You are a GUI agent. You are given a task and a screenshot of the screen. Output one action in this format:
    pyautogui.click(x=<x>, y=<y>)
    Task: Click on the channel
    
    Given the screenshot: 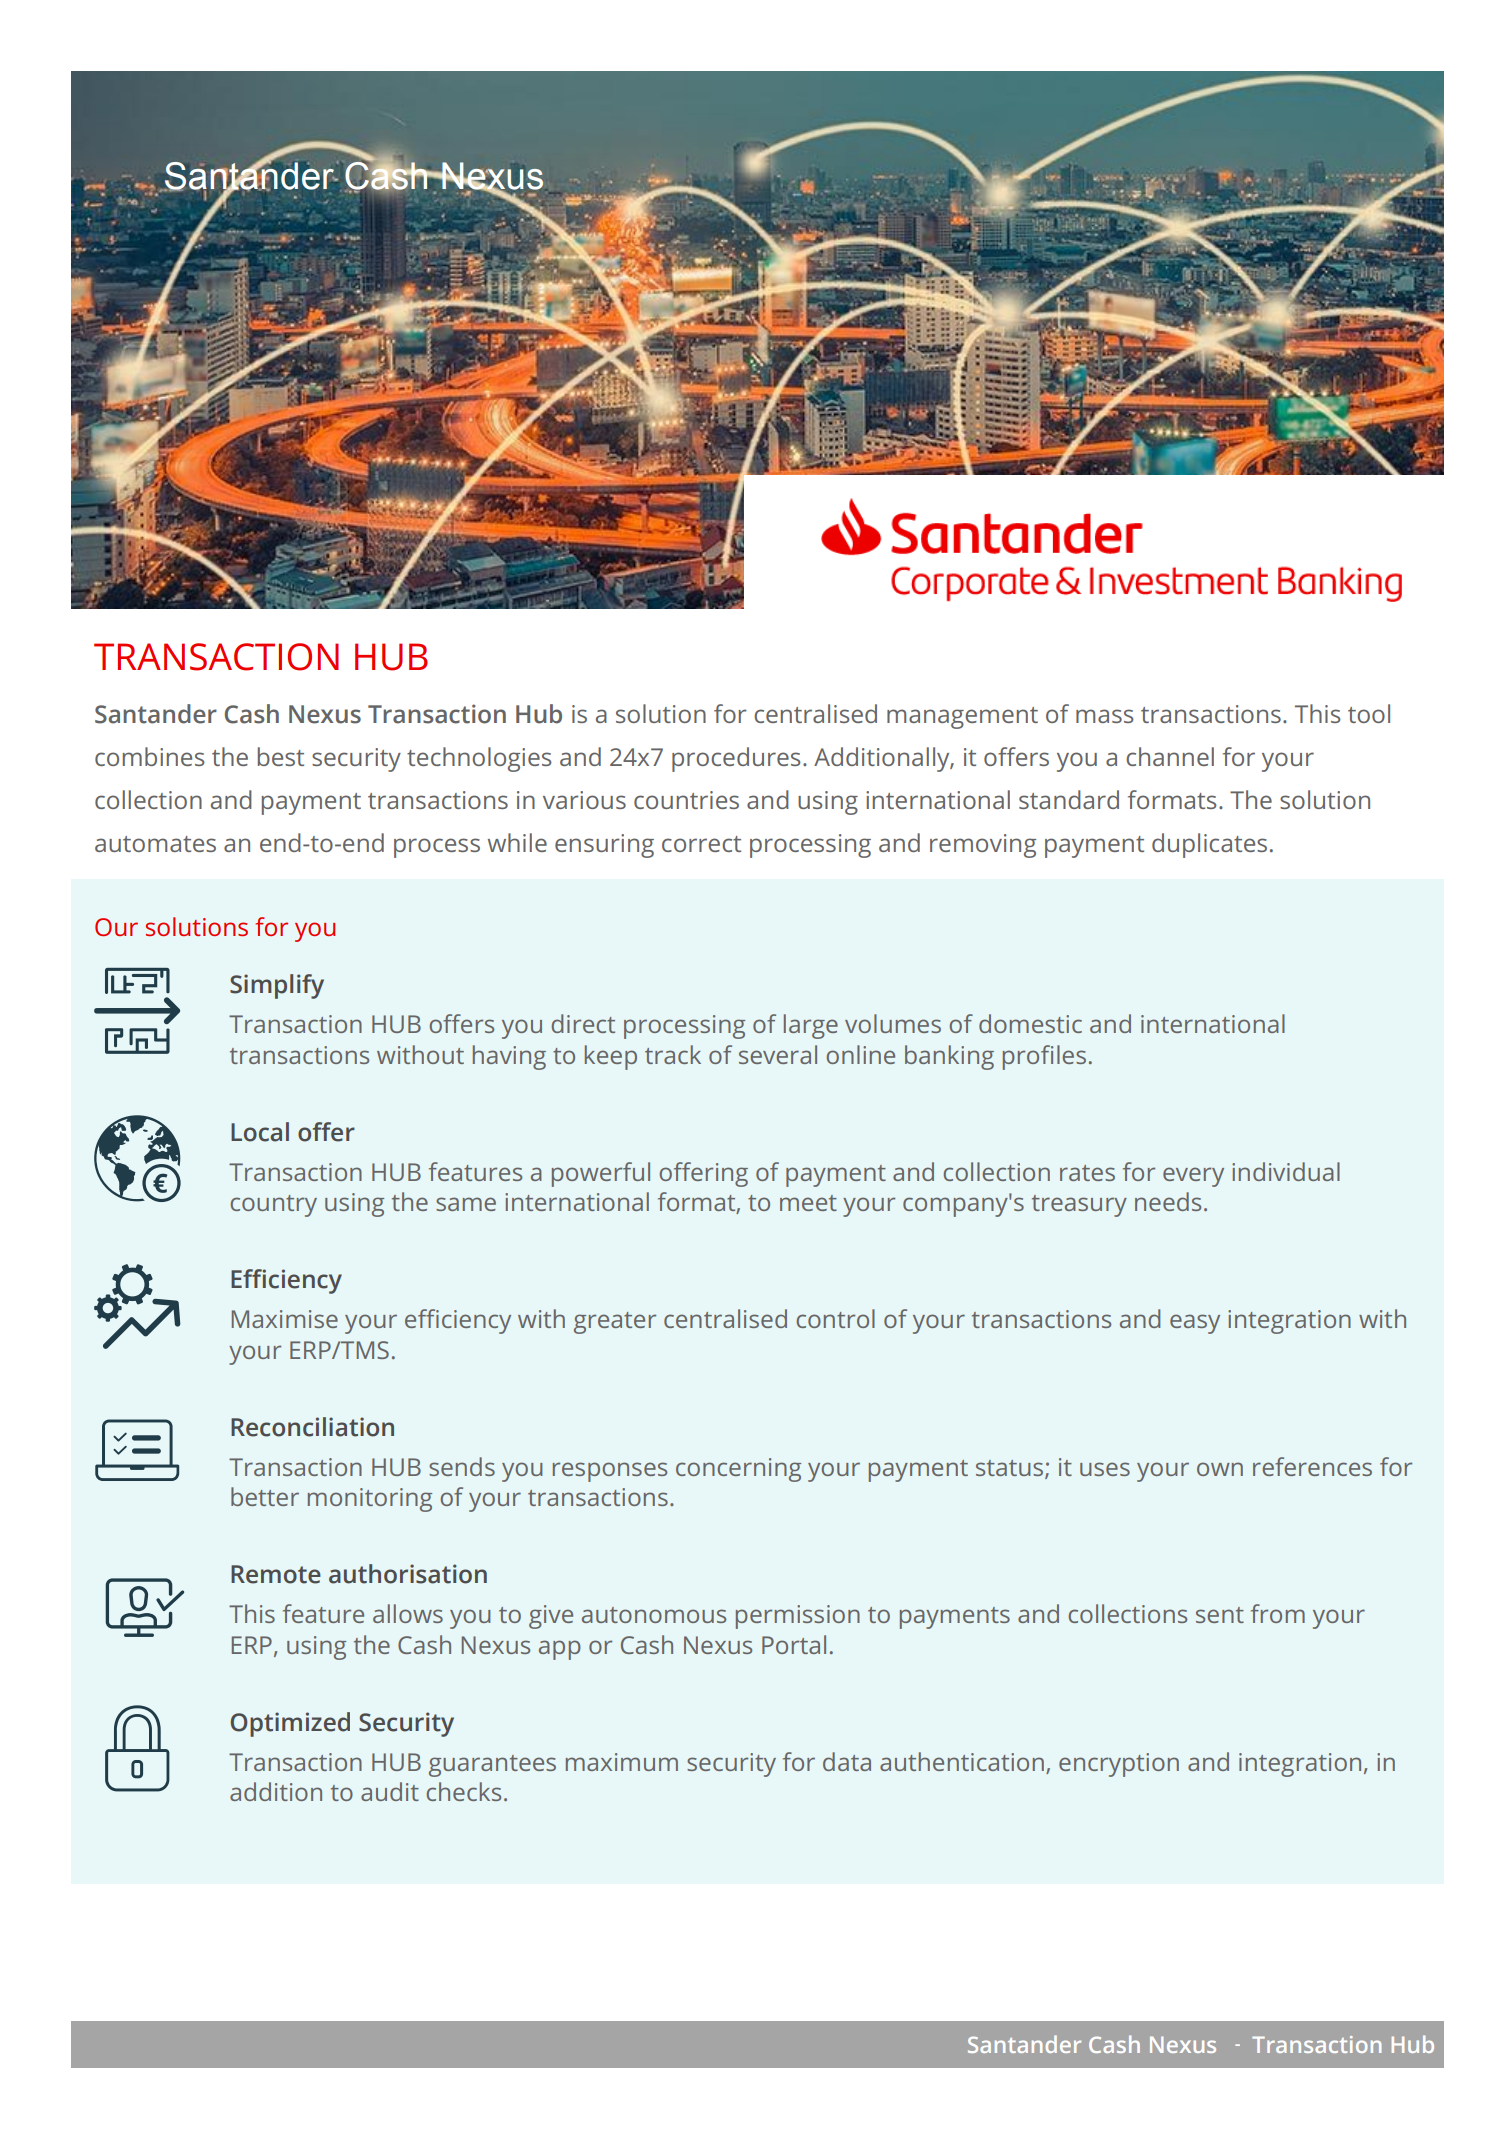 What is the action you would take?
    pyautogui.click(x=1170, y=756)
